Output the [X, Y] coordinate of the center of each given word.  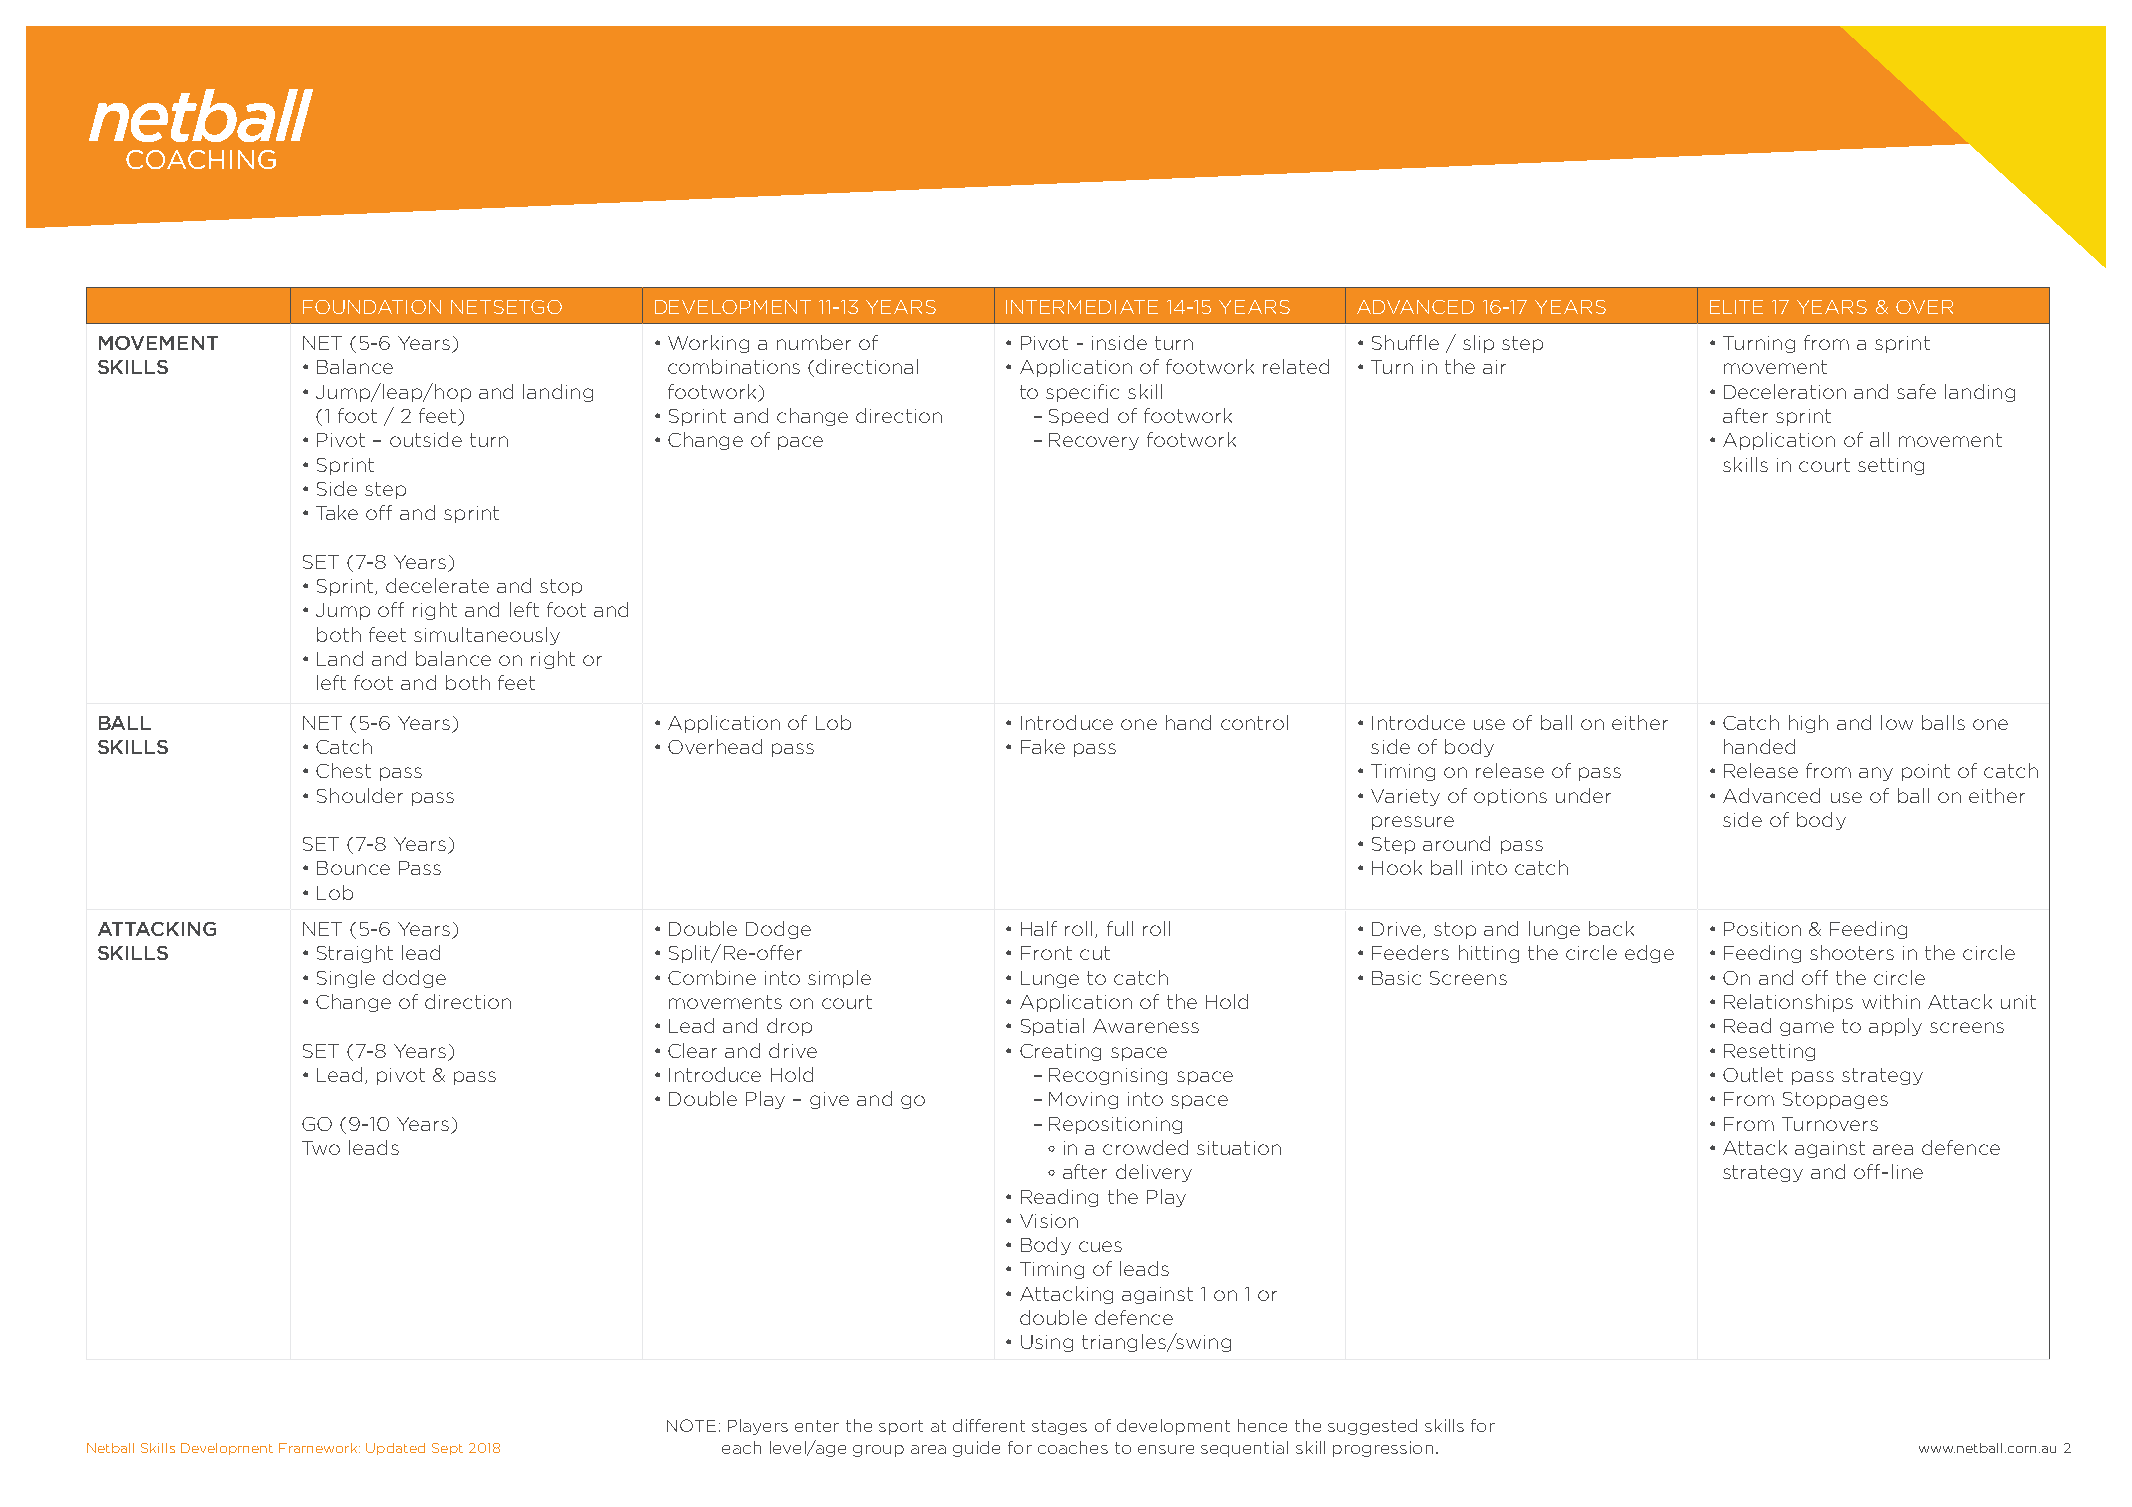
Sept [447, 1449]
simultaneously [487, 636]
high [1808, 724]
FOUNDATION [372, 307]
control [1254, 722]
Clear [692, 1050]
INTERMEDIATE [1082, 307]
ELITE [1736, 307]
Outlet [1753, 1074]
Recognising [1108, 1076]
